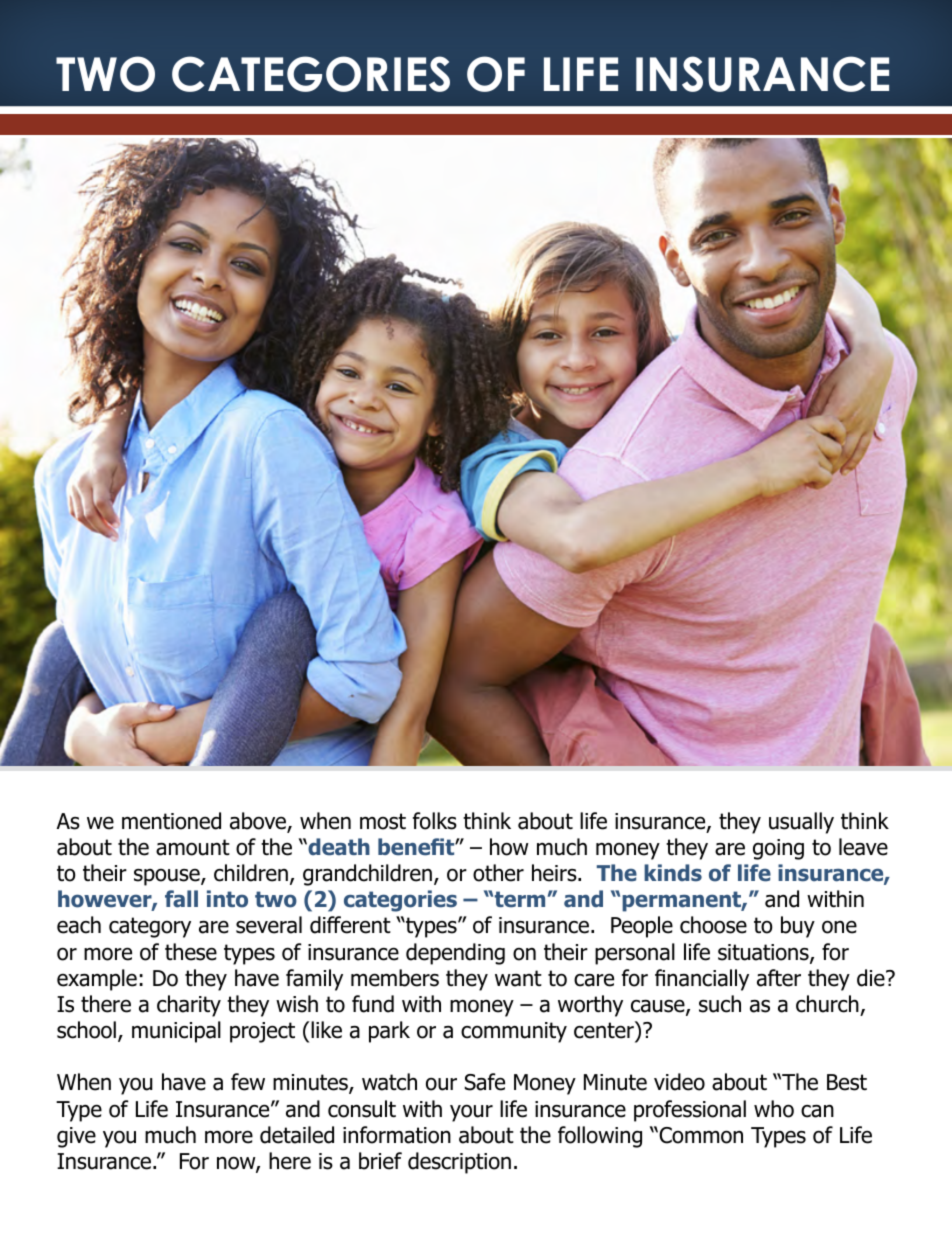  Describe the element at coordinates (189, 1006) in the screenshot. I see `charity` at that location.
